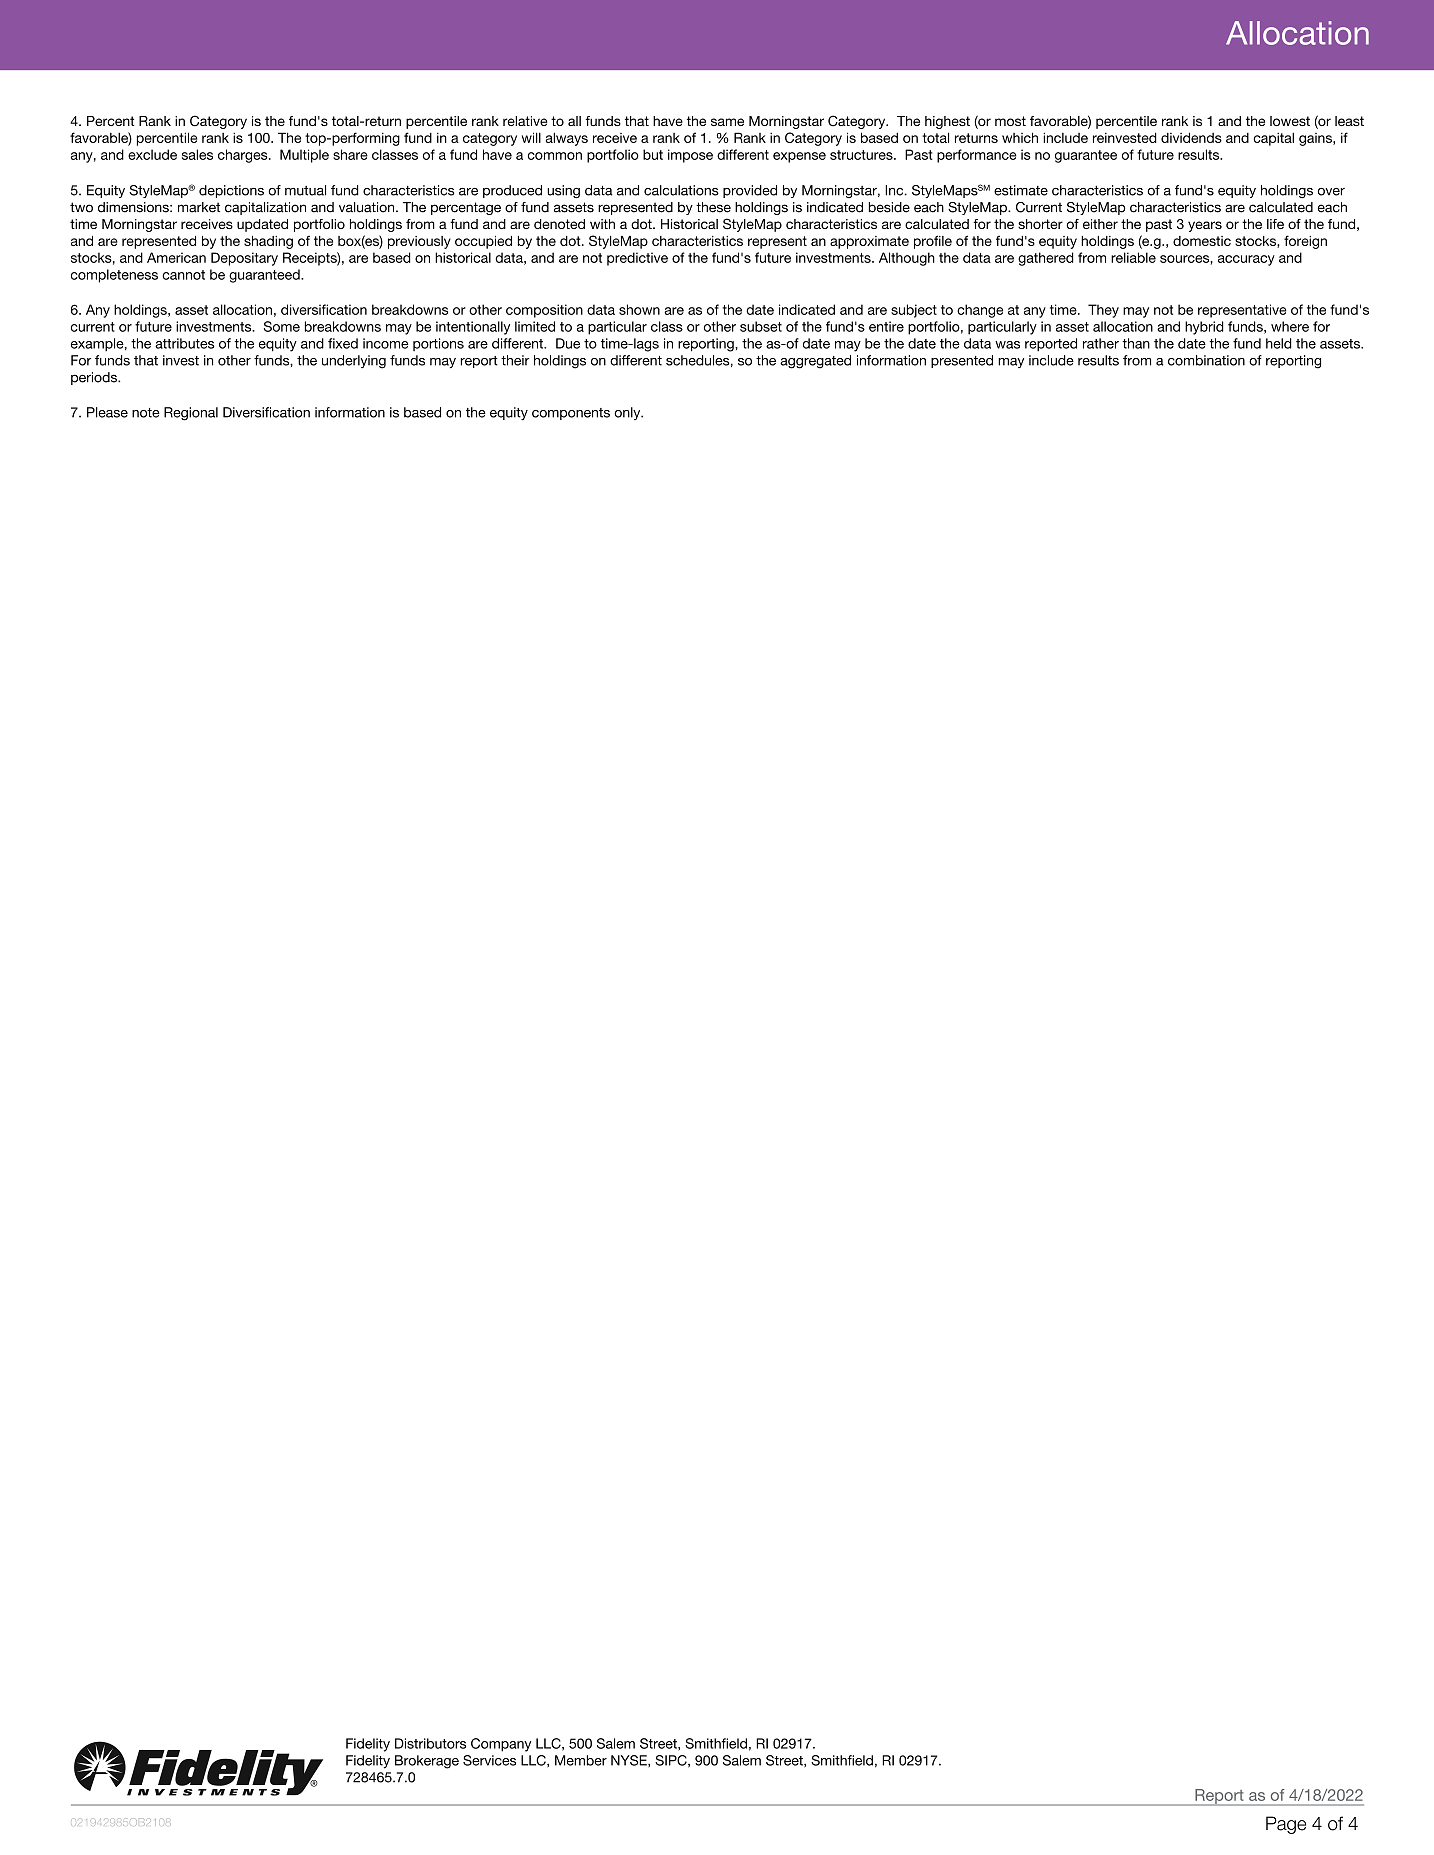 This document has width=1434, height=1855. What do you see at coordinates (244, 156) in the document?
I see `charges` at bounding box center [244, 156].
